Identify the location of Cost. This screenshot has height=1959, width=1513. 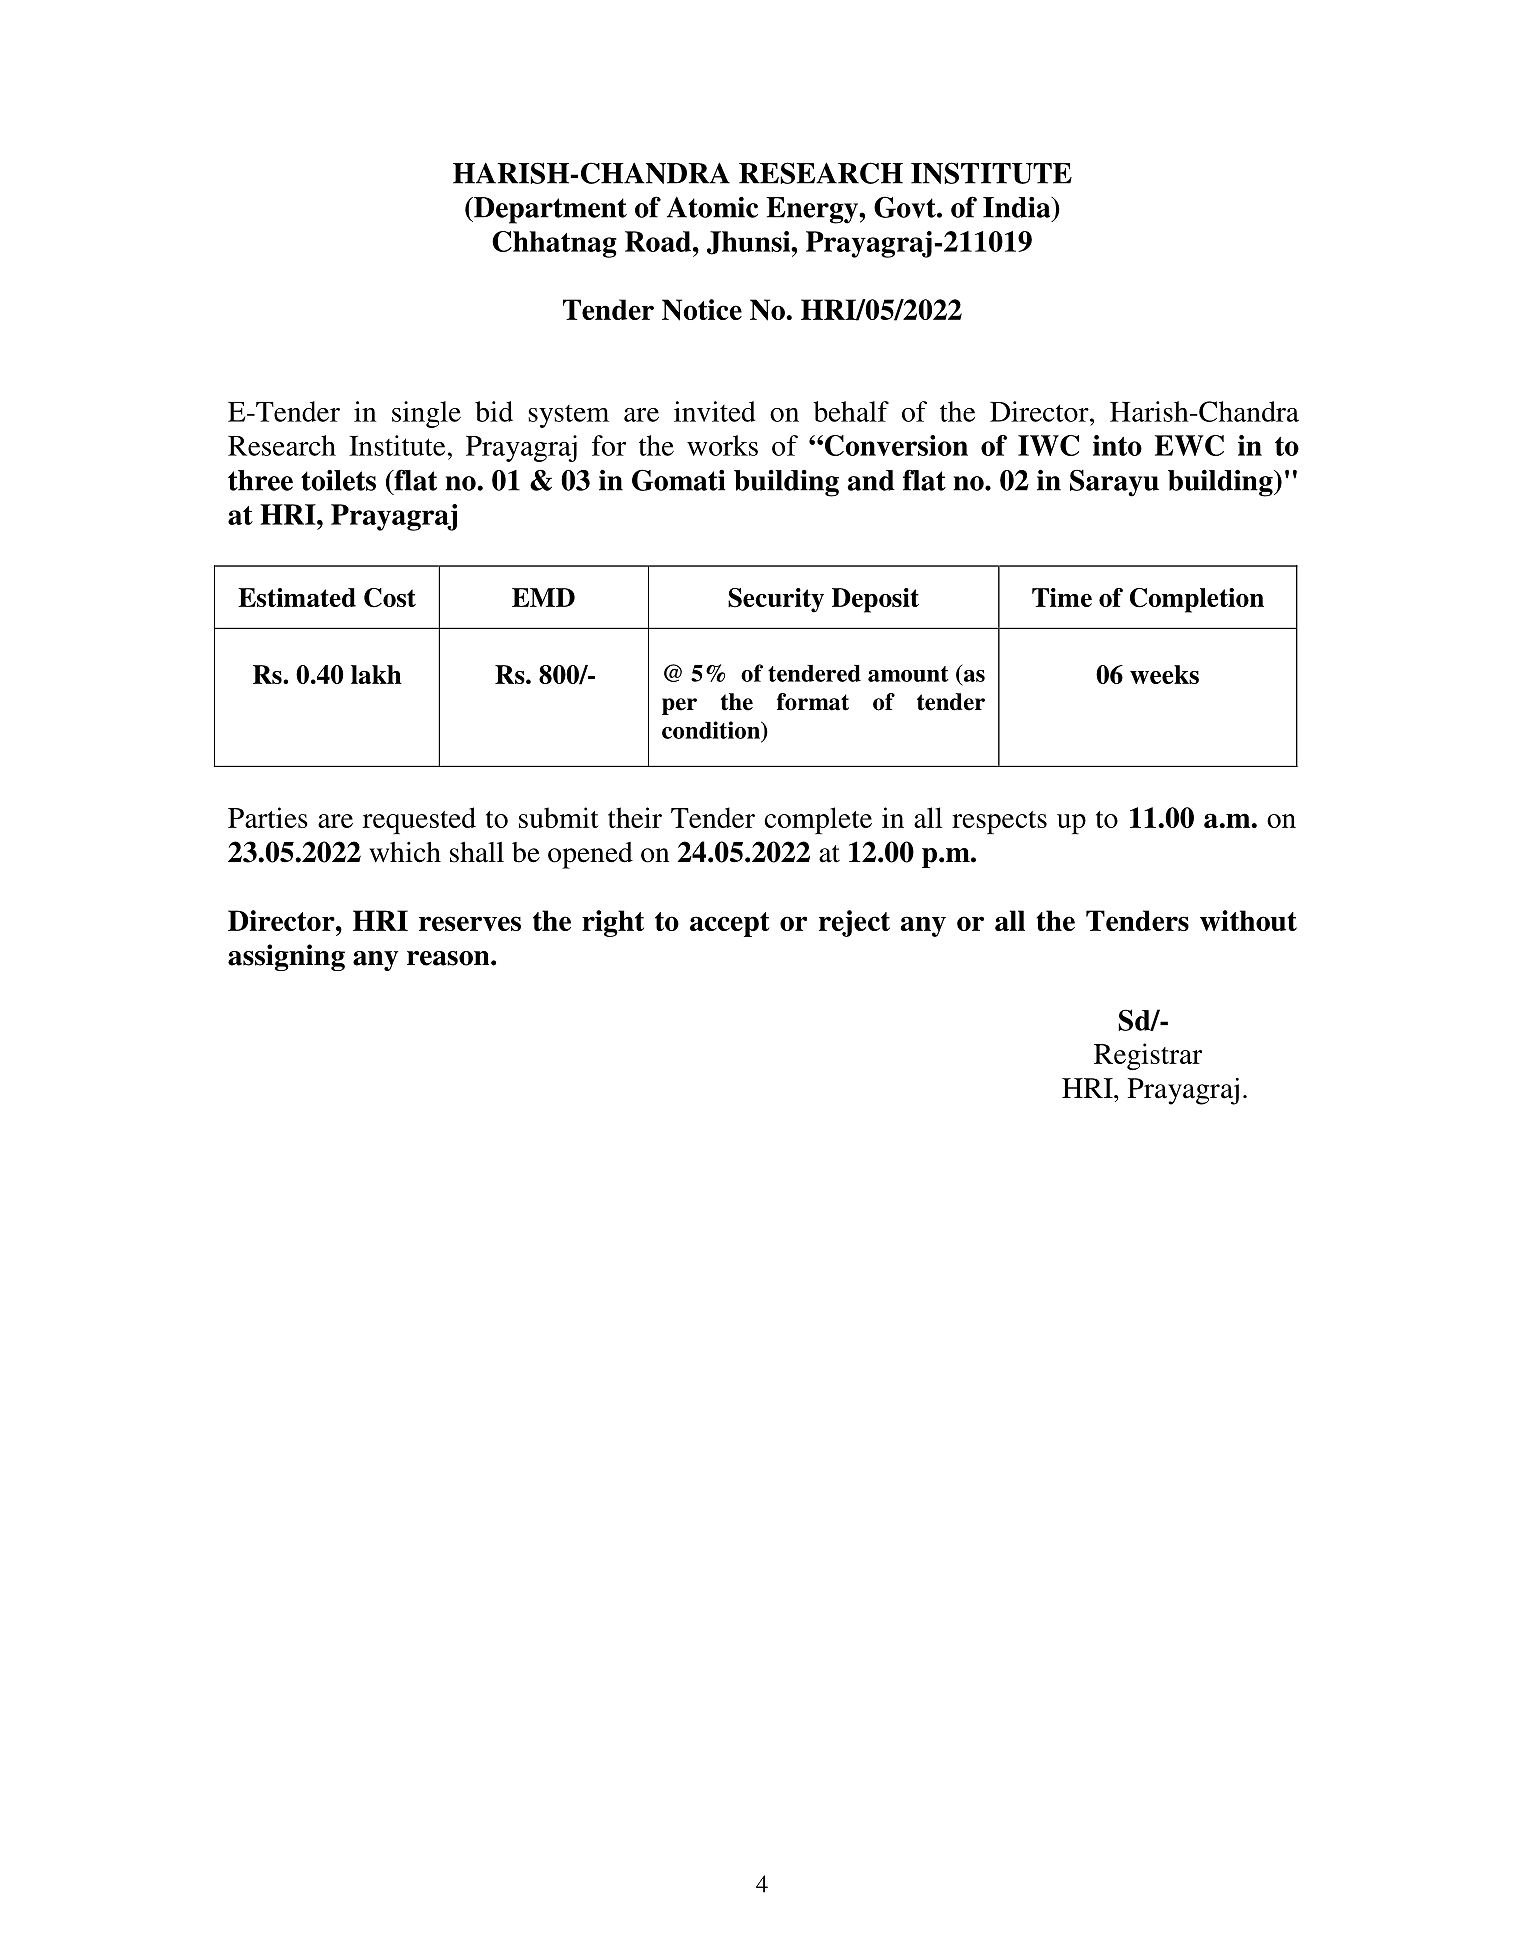
(390, 598).
